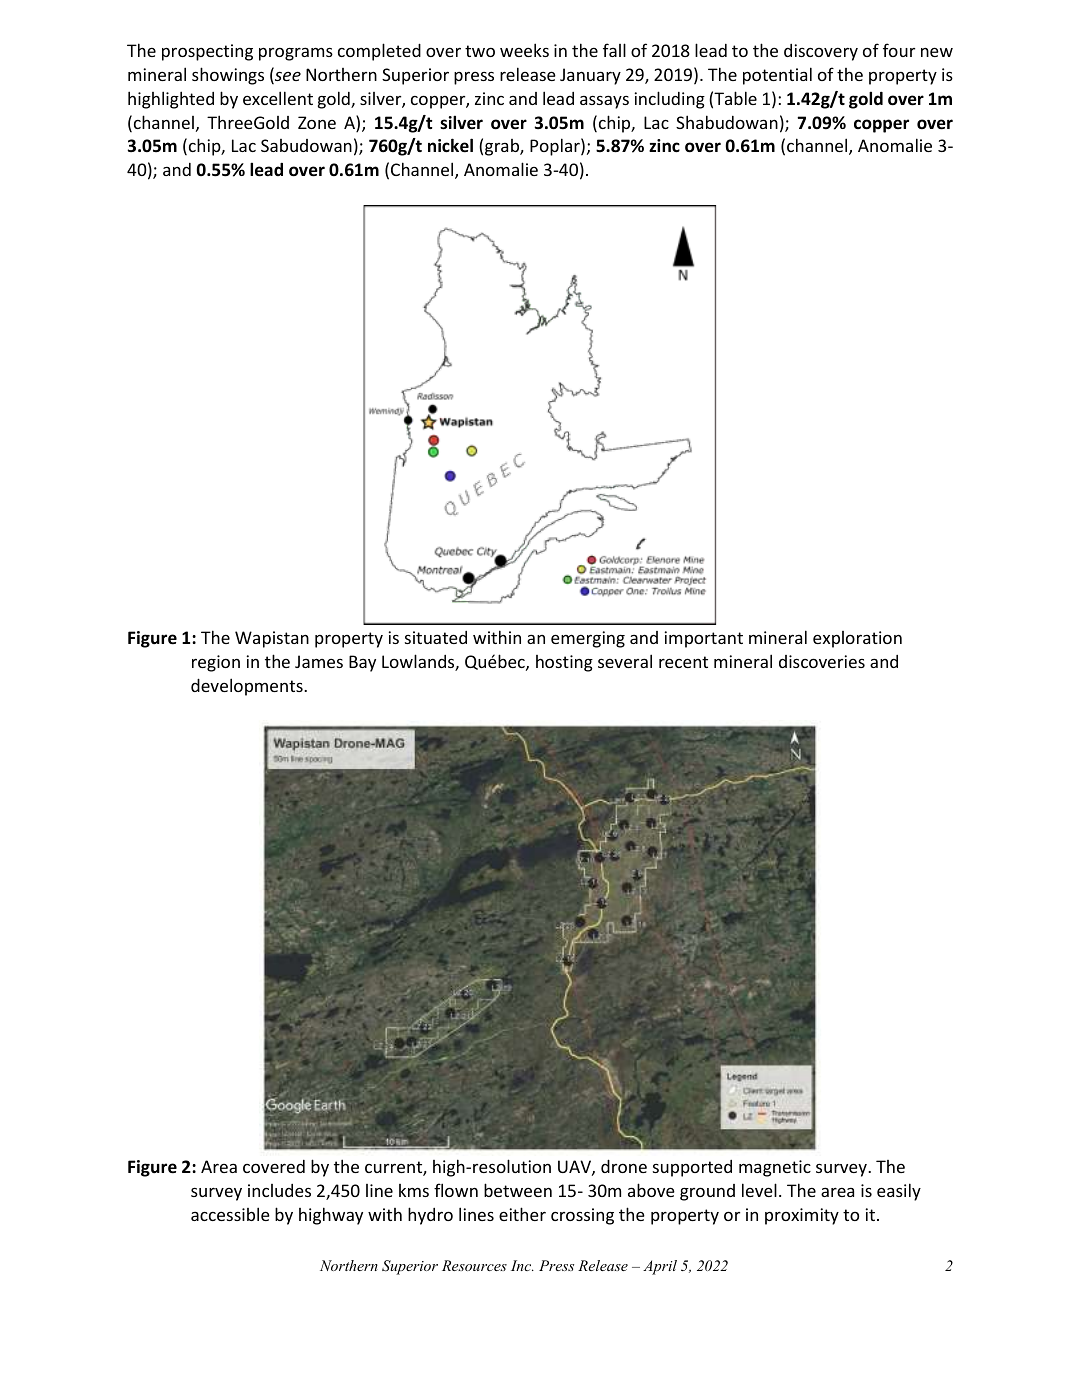 The image size is (1080, 1397). What do you see at coordinates (287, 77) in the screenshot?
I see `see` at bounding box center [287, 77].
